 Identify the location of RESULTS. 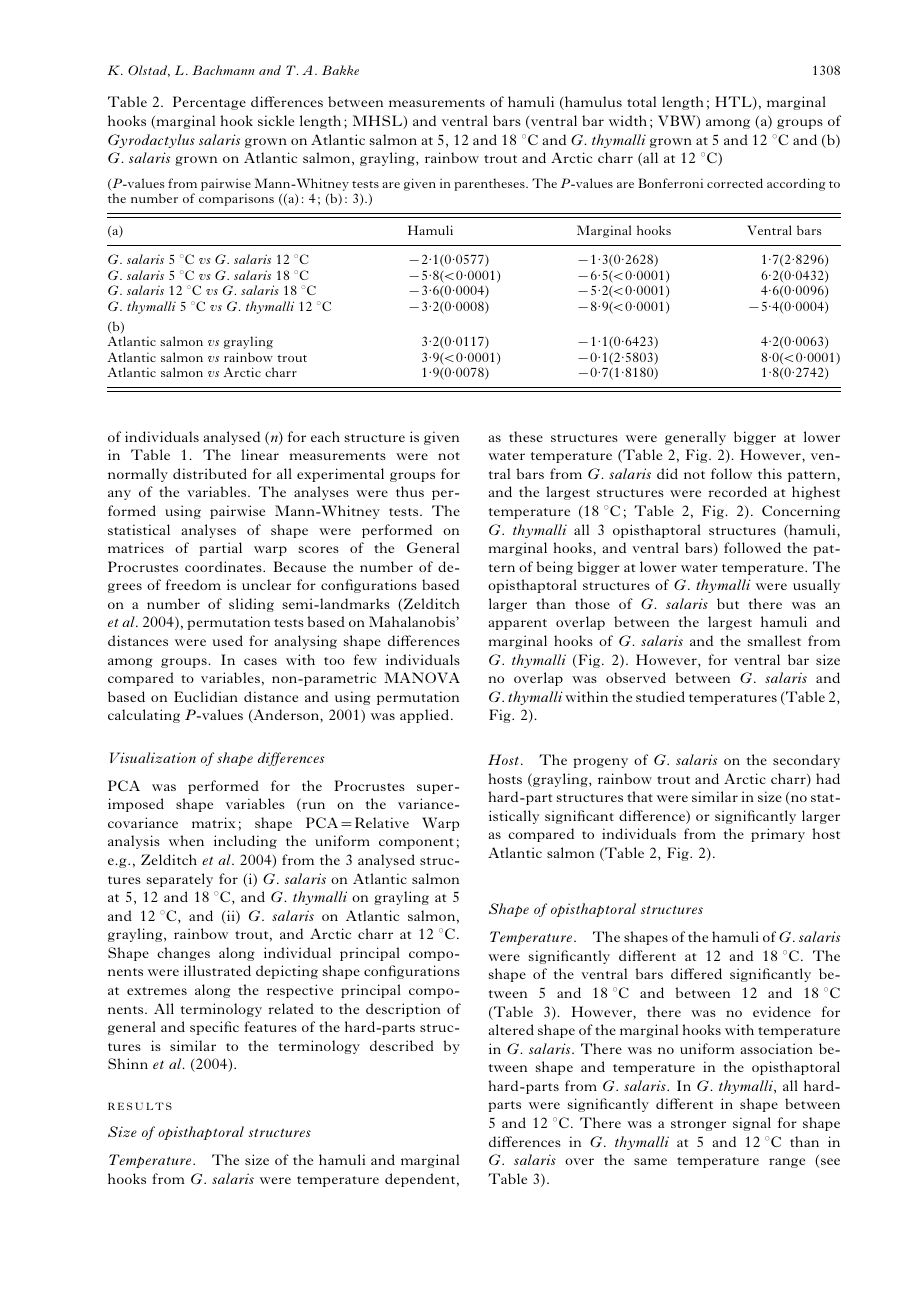
(140, 1106).
